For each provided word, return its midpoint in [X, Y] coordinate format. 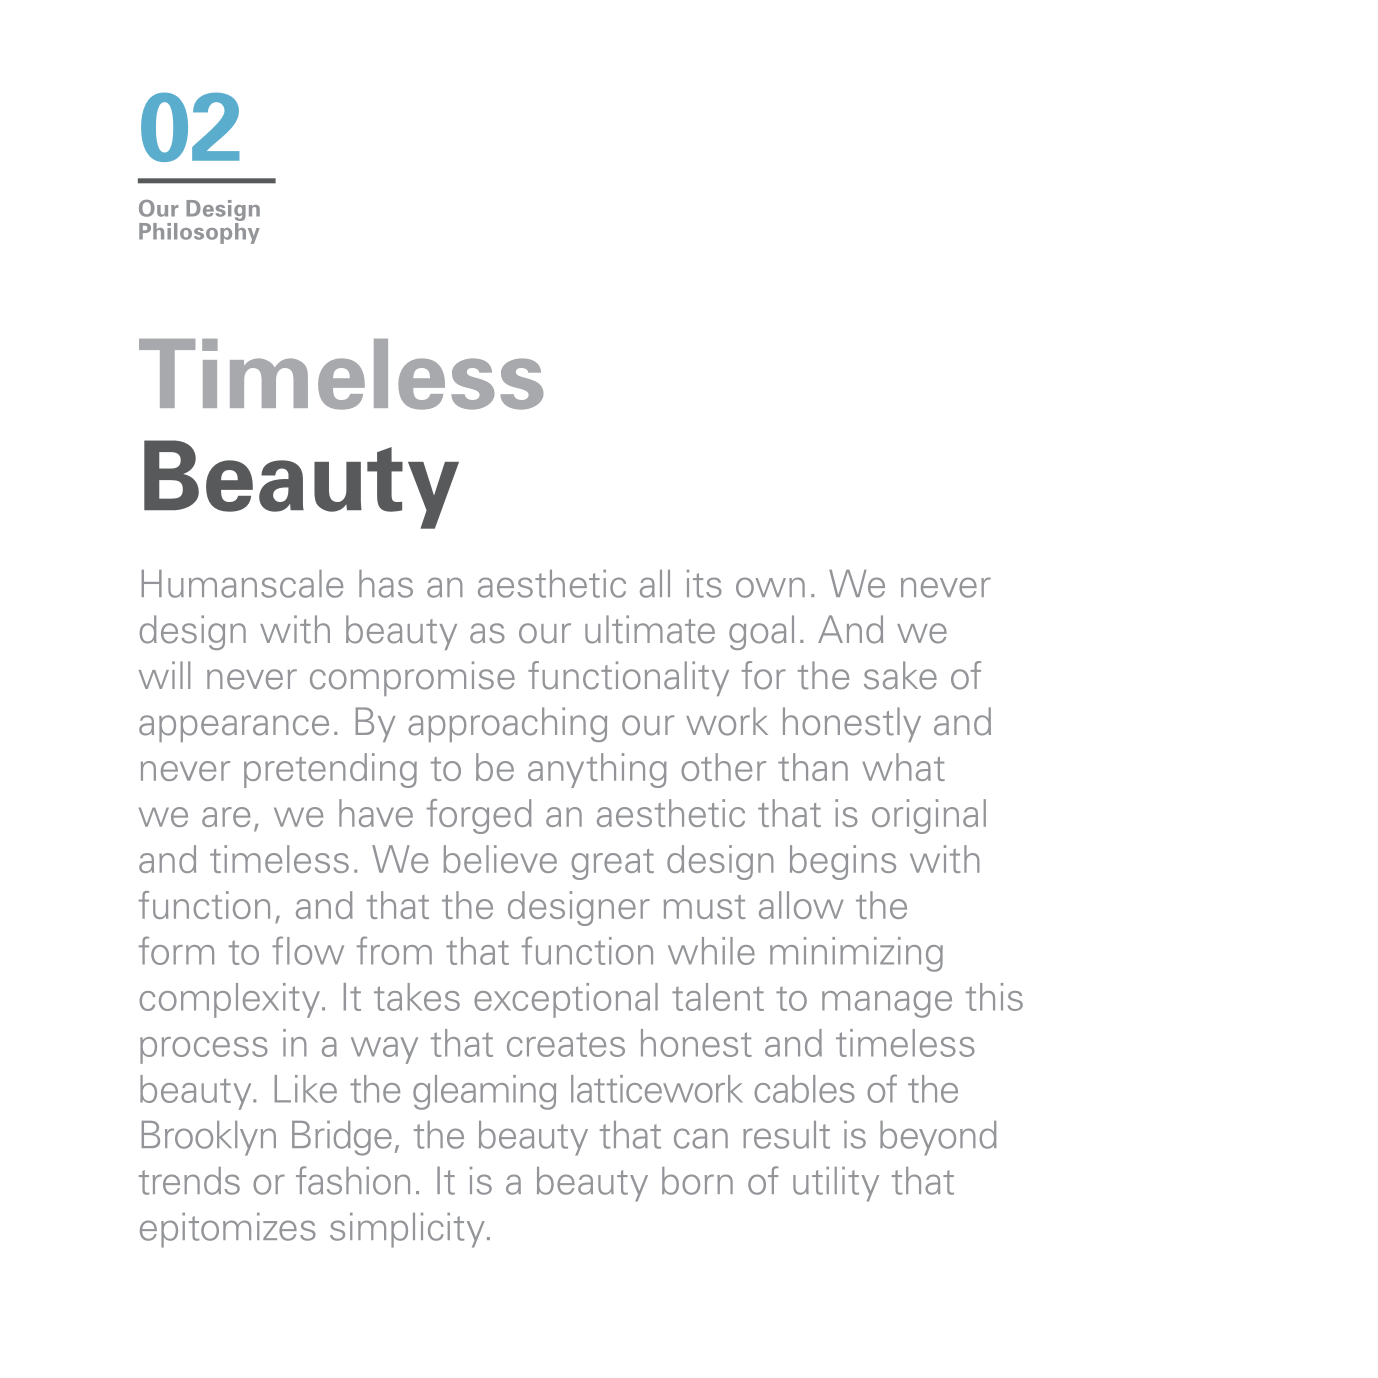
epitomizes [228, 1230]
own [770, 587]
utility [836, 1184]
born [697, 1181]
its [704, 584]
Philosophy [199, 232]
